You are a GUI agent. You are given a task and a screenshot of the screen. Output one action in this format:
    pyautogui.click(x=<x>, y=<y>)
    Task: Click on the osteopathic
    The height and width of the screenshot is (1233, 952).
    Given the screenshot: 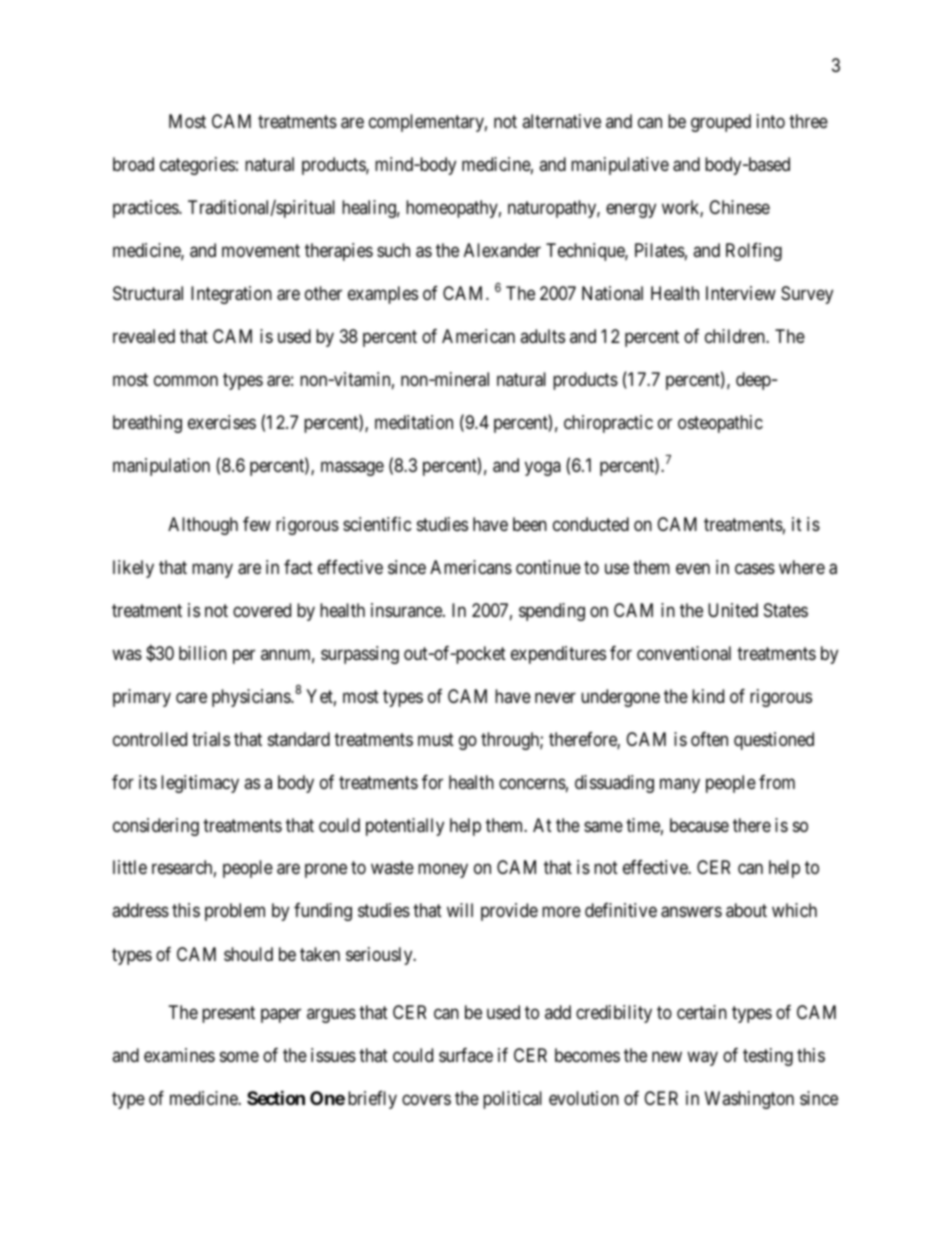 What is the action you would take?
    pyautogui.click(x=720, y=424)
